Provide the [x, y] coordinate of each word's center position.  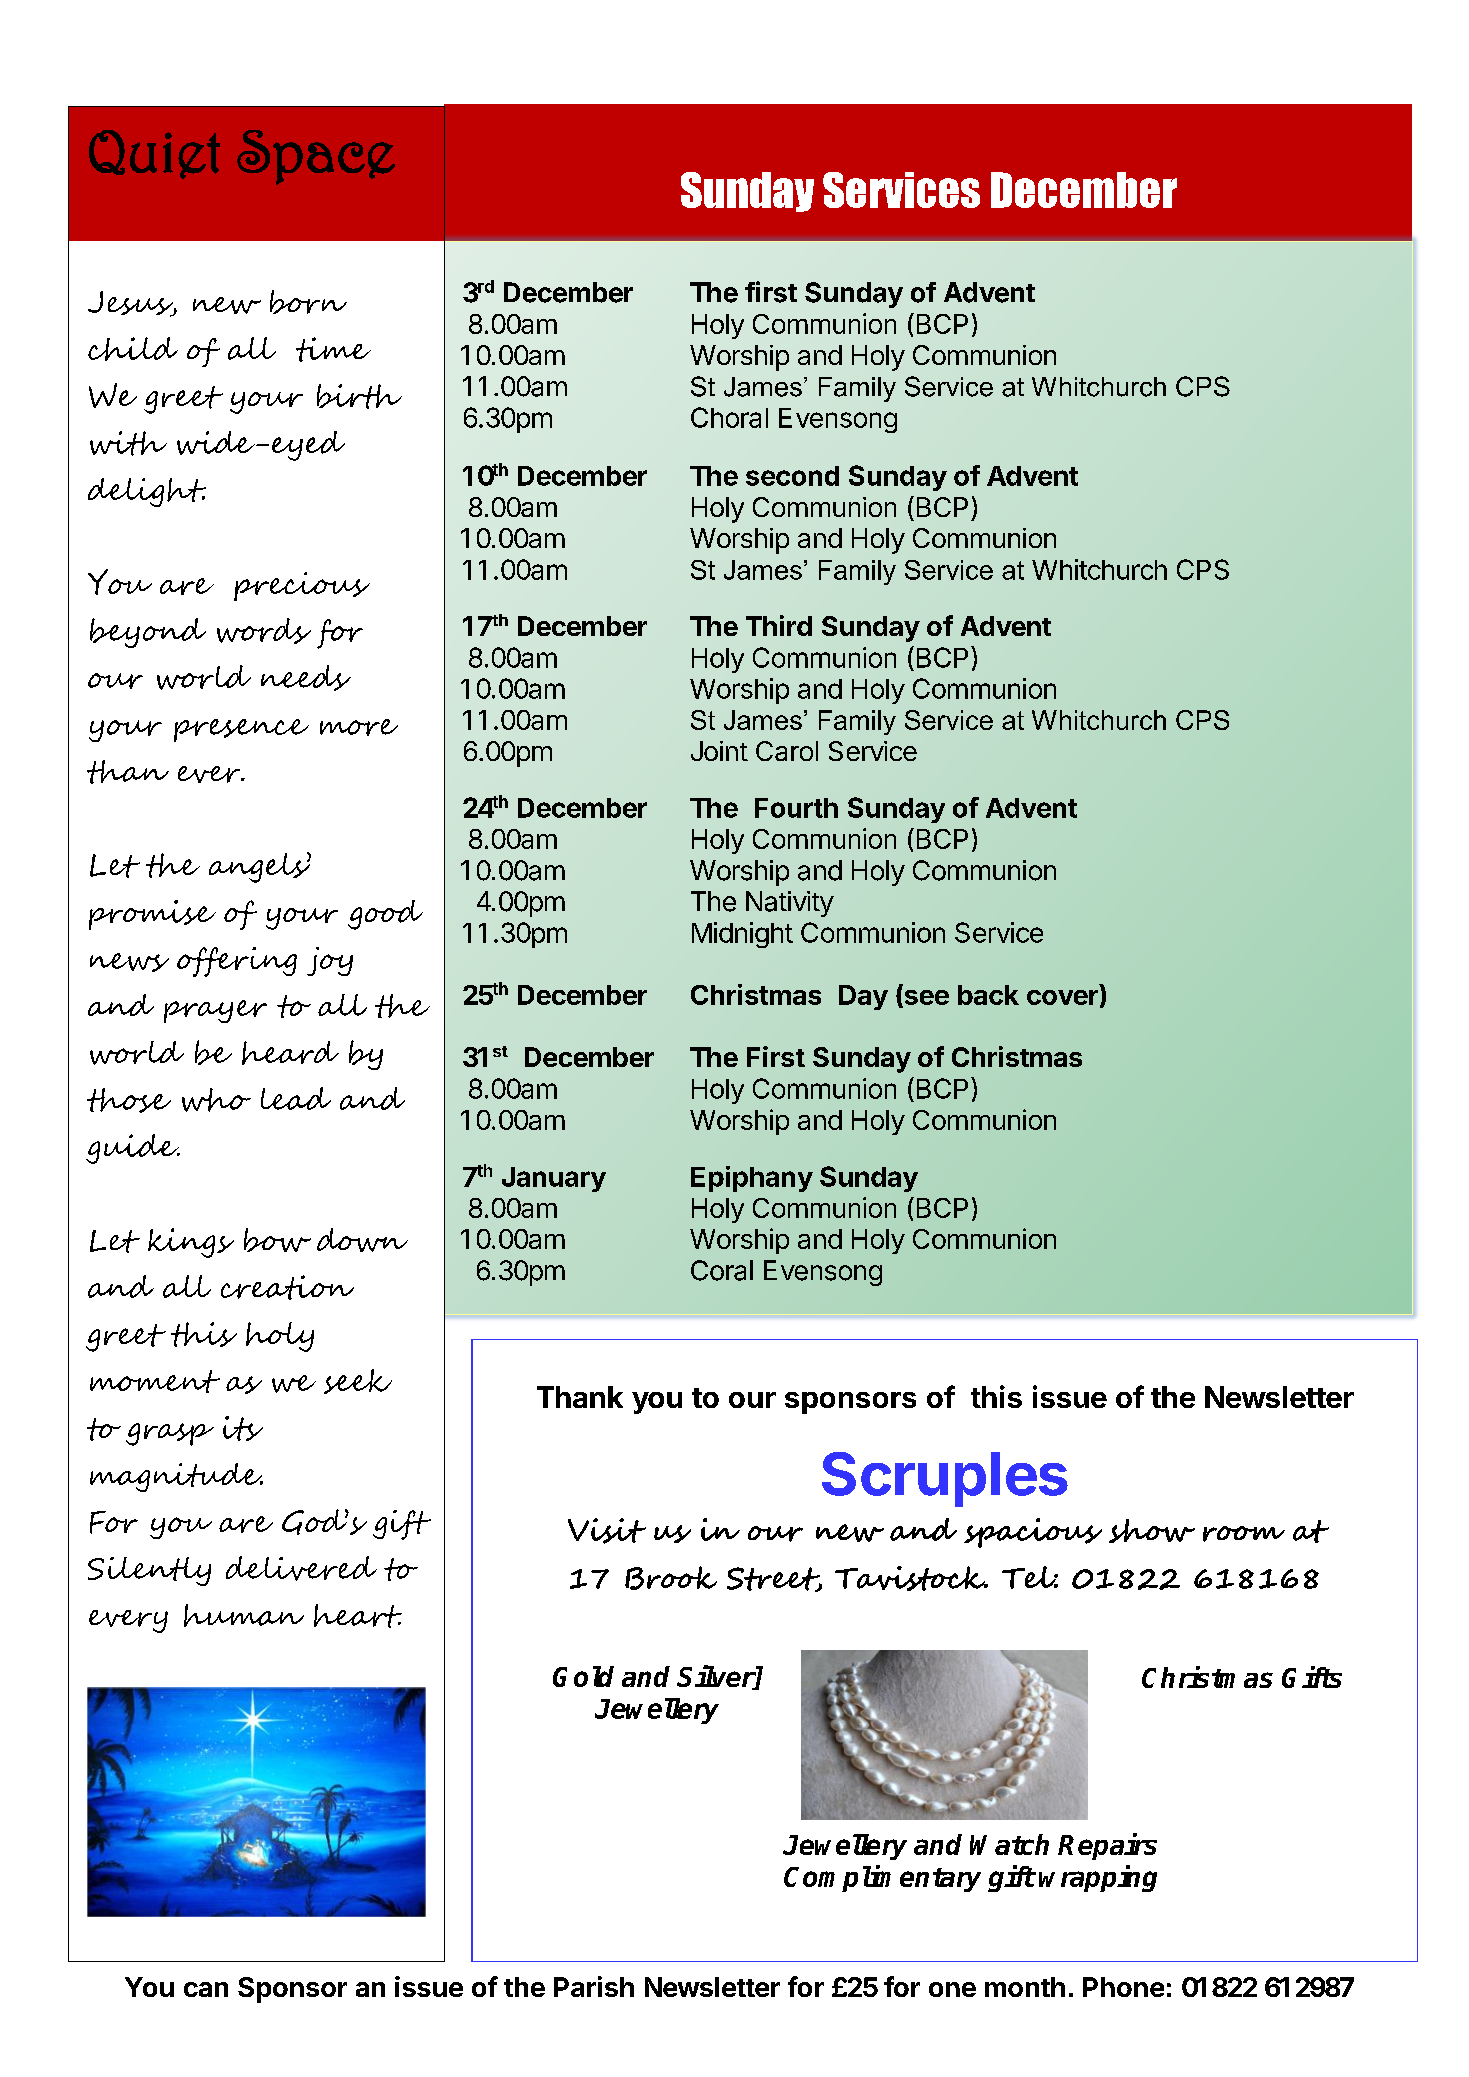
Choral [729, 417]
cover [1062, 997]
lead [296, 1098]
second [792, 476]
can [206, 1989]
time [333, 349]
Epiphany [752, 1179]
